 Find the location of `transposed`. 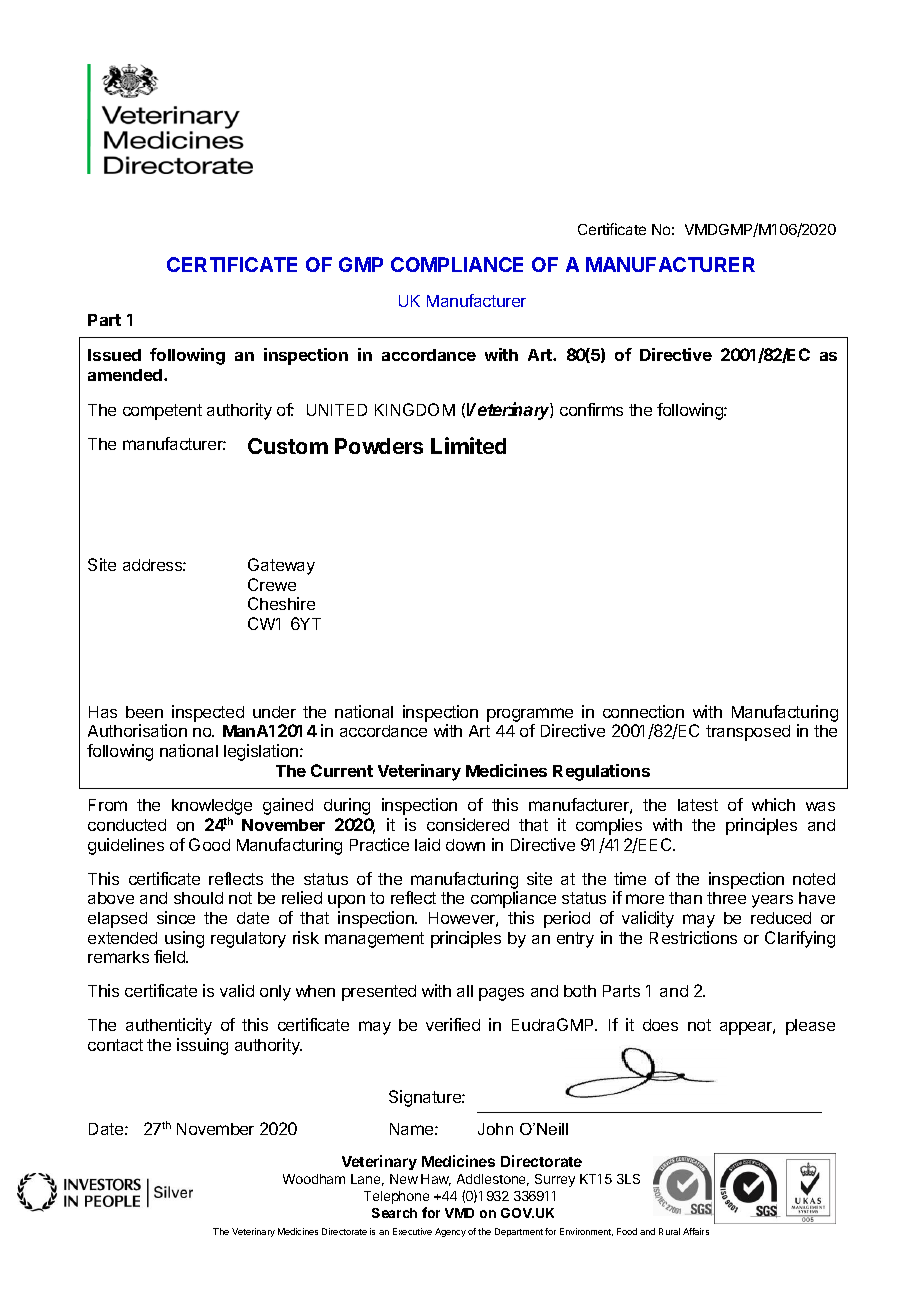

transposed is located at coordinates (748, 733).
